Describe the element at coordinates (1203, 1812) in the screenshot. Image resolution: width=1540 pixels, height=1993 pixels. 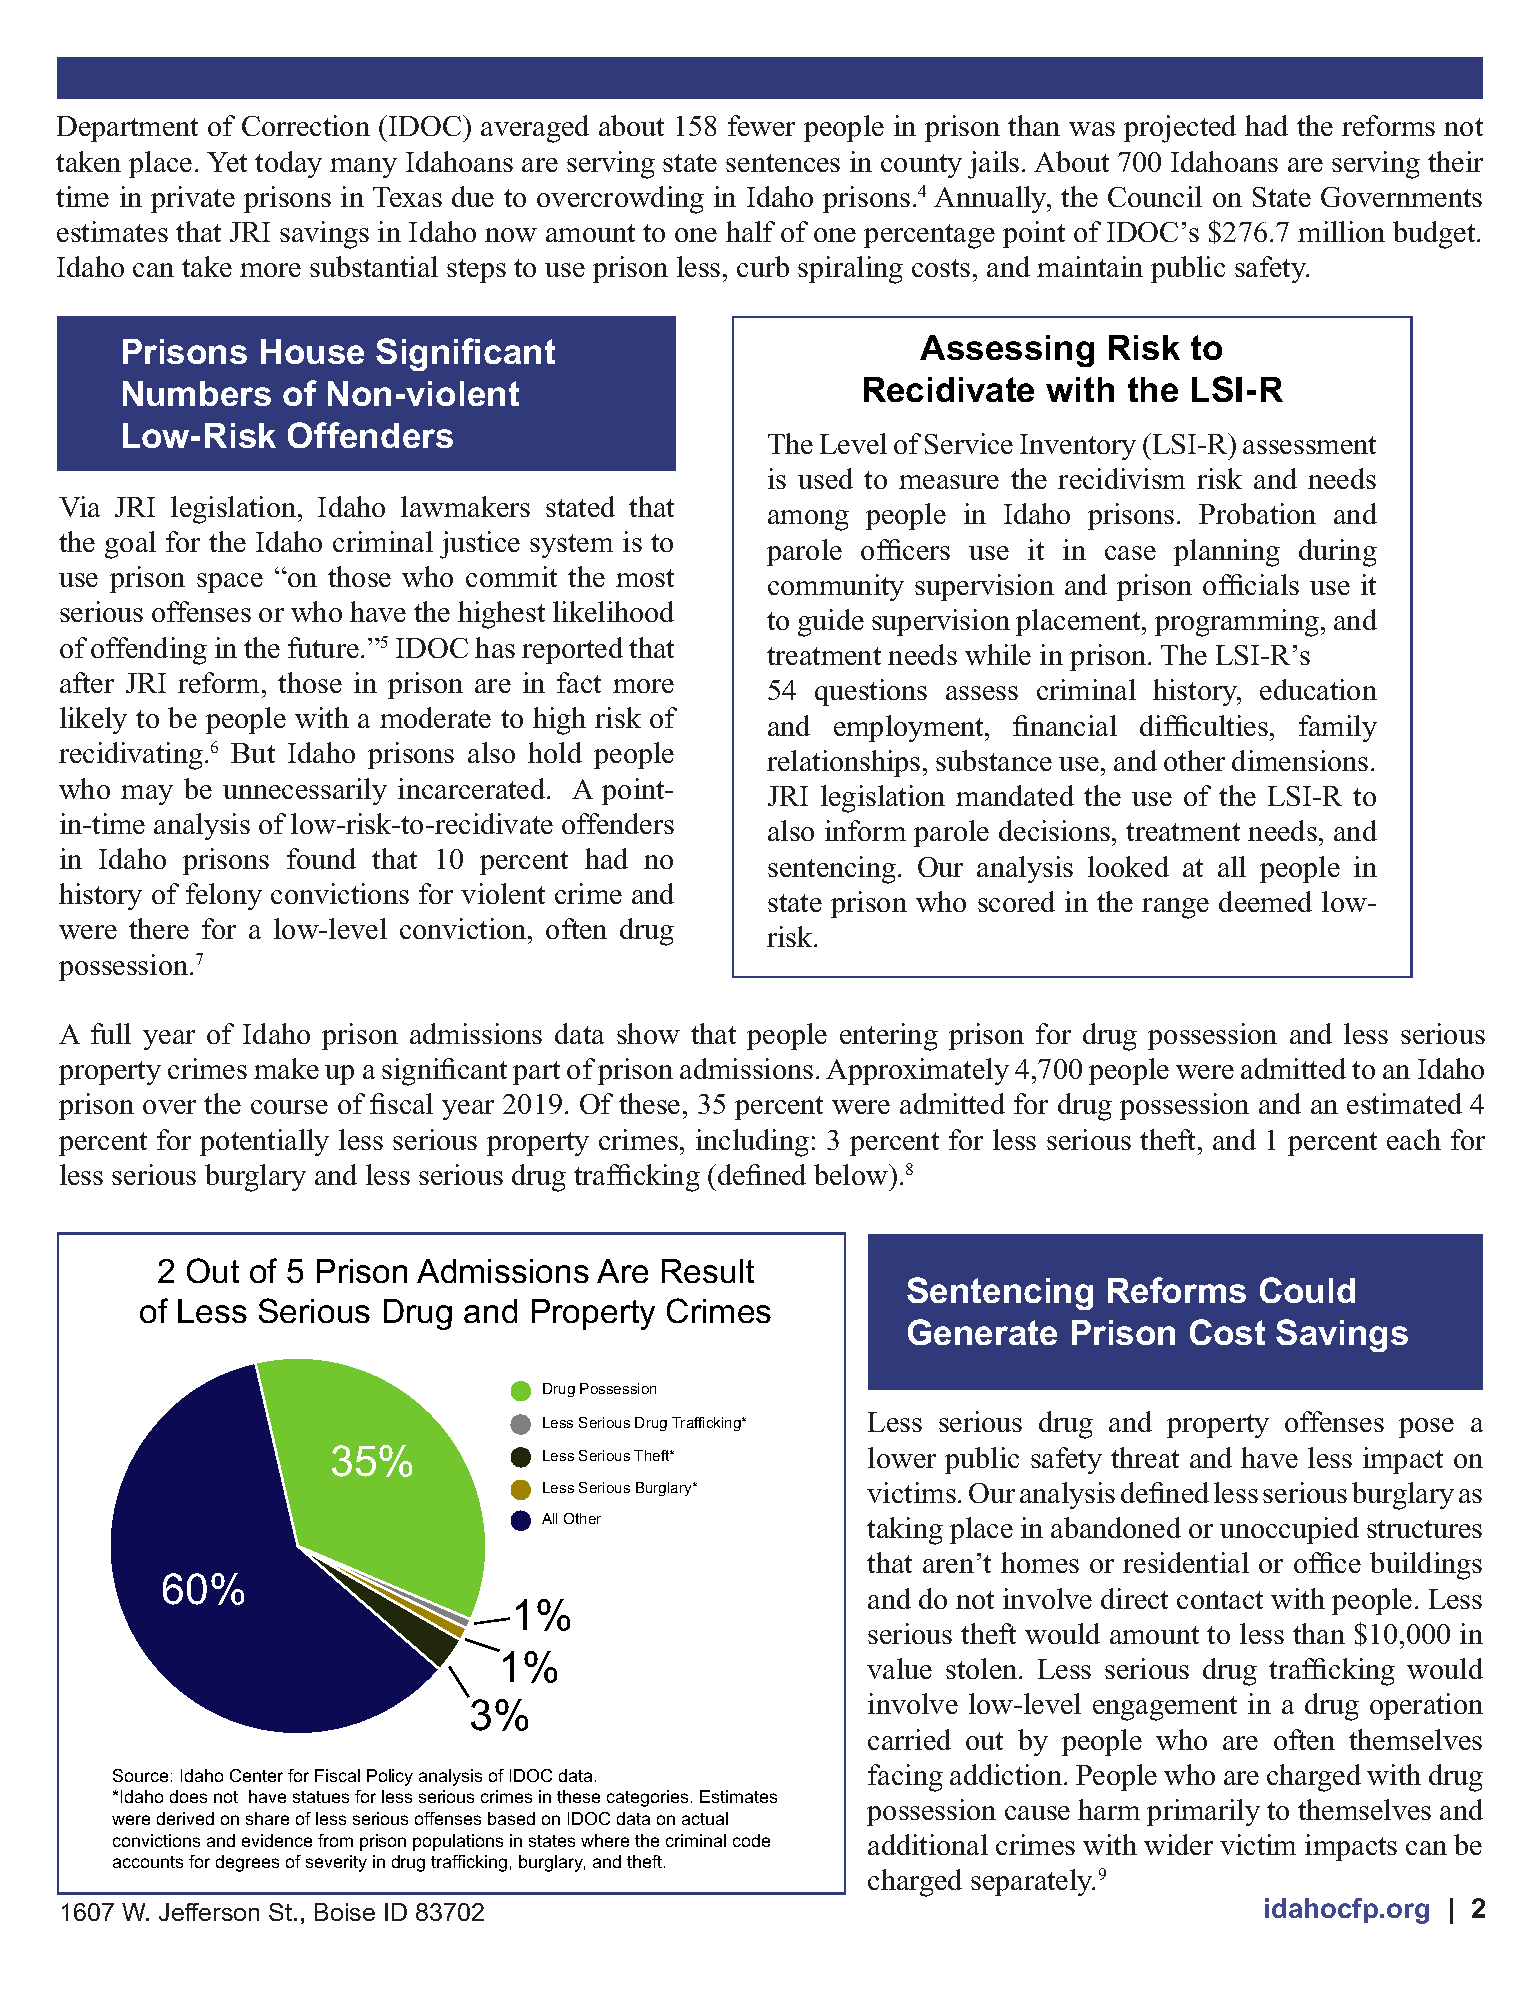
I see `primarily` at that location.
